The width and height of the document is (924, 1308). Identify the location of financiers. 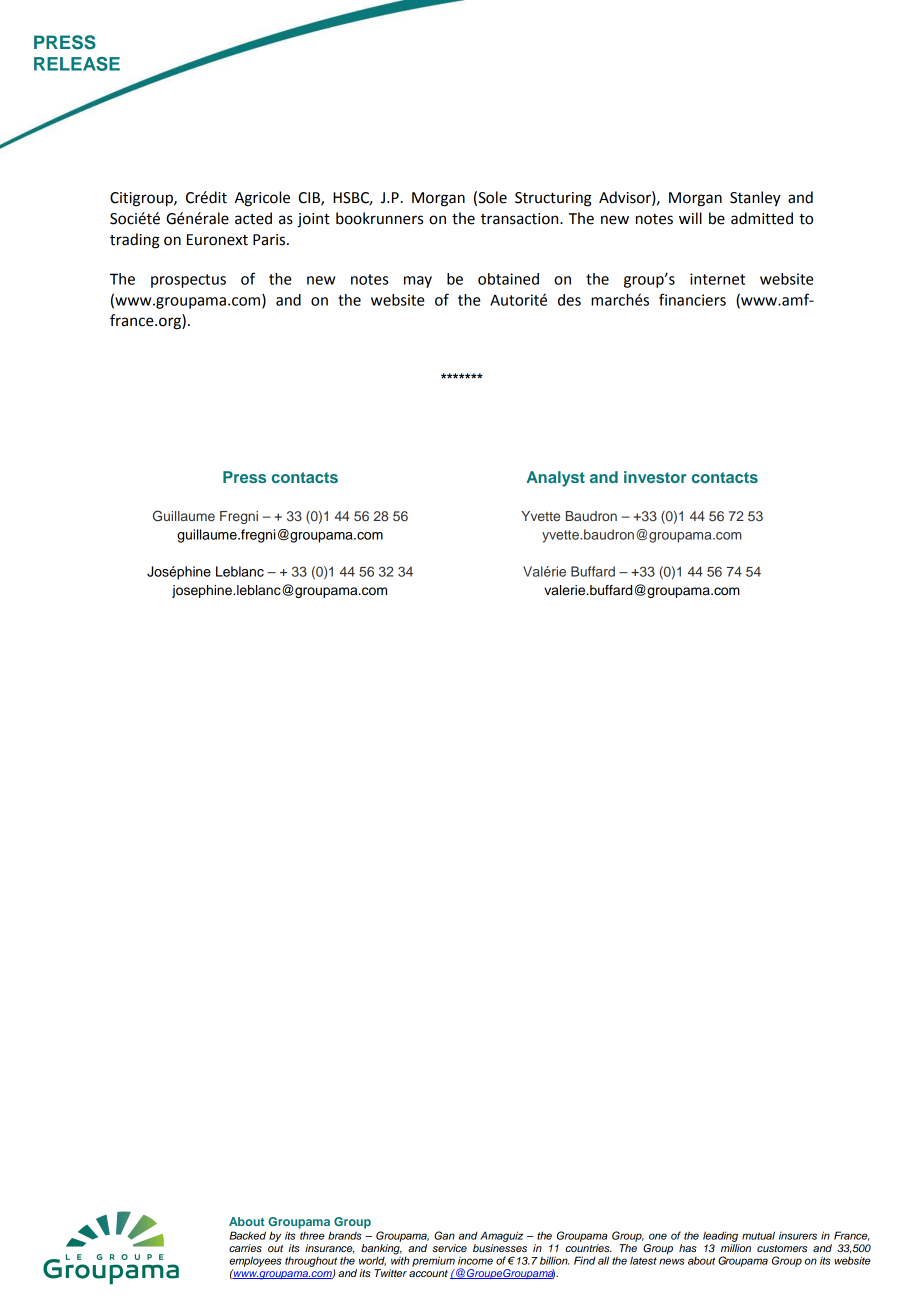
(692, 299).
